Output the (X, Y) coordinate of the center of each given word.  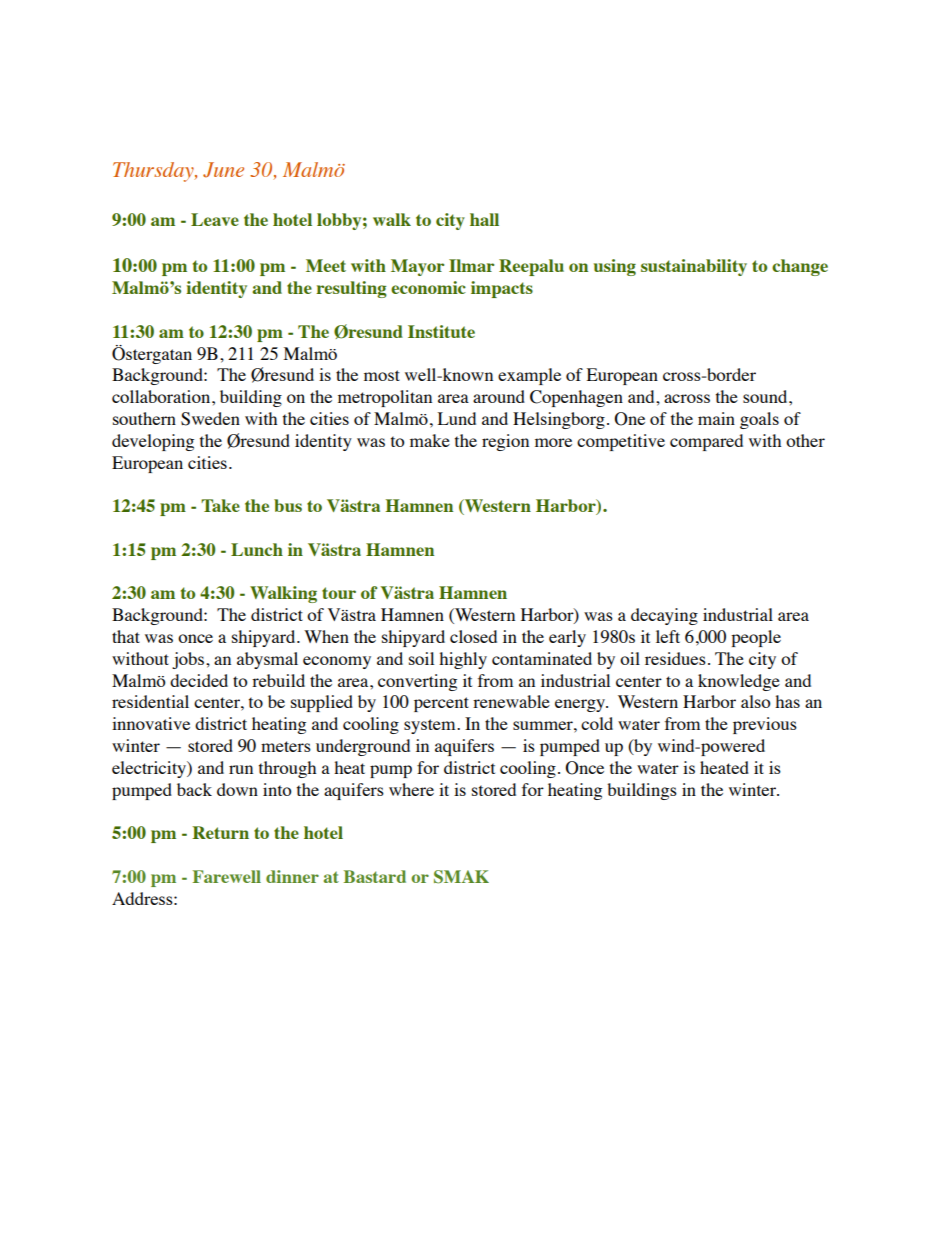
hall (484, 219)
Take (220, 505)
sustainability (694, 267)
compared (706, 442)
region (505, 442)
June (223, 170)
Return (220, 832)
